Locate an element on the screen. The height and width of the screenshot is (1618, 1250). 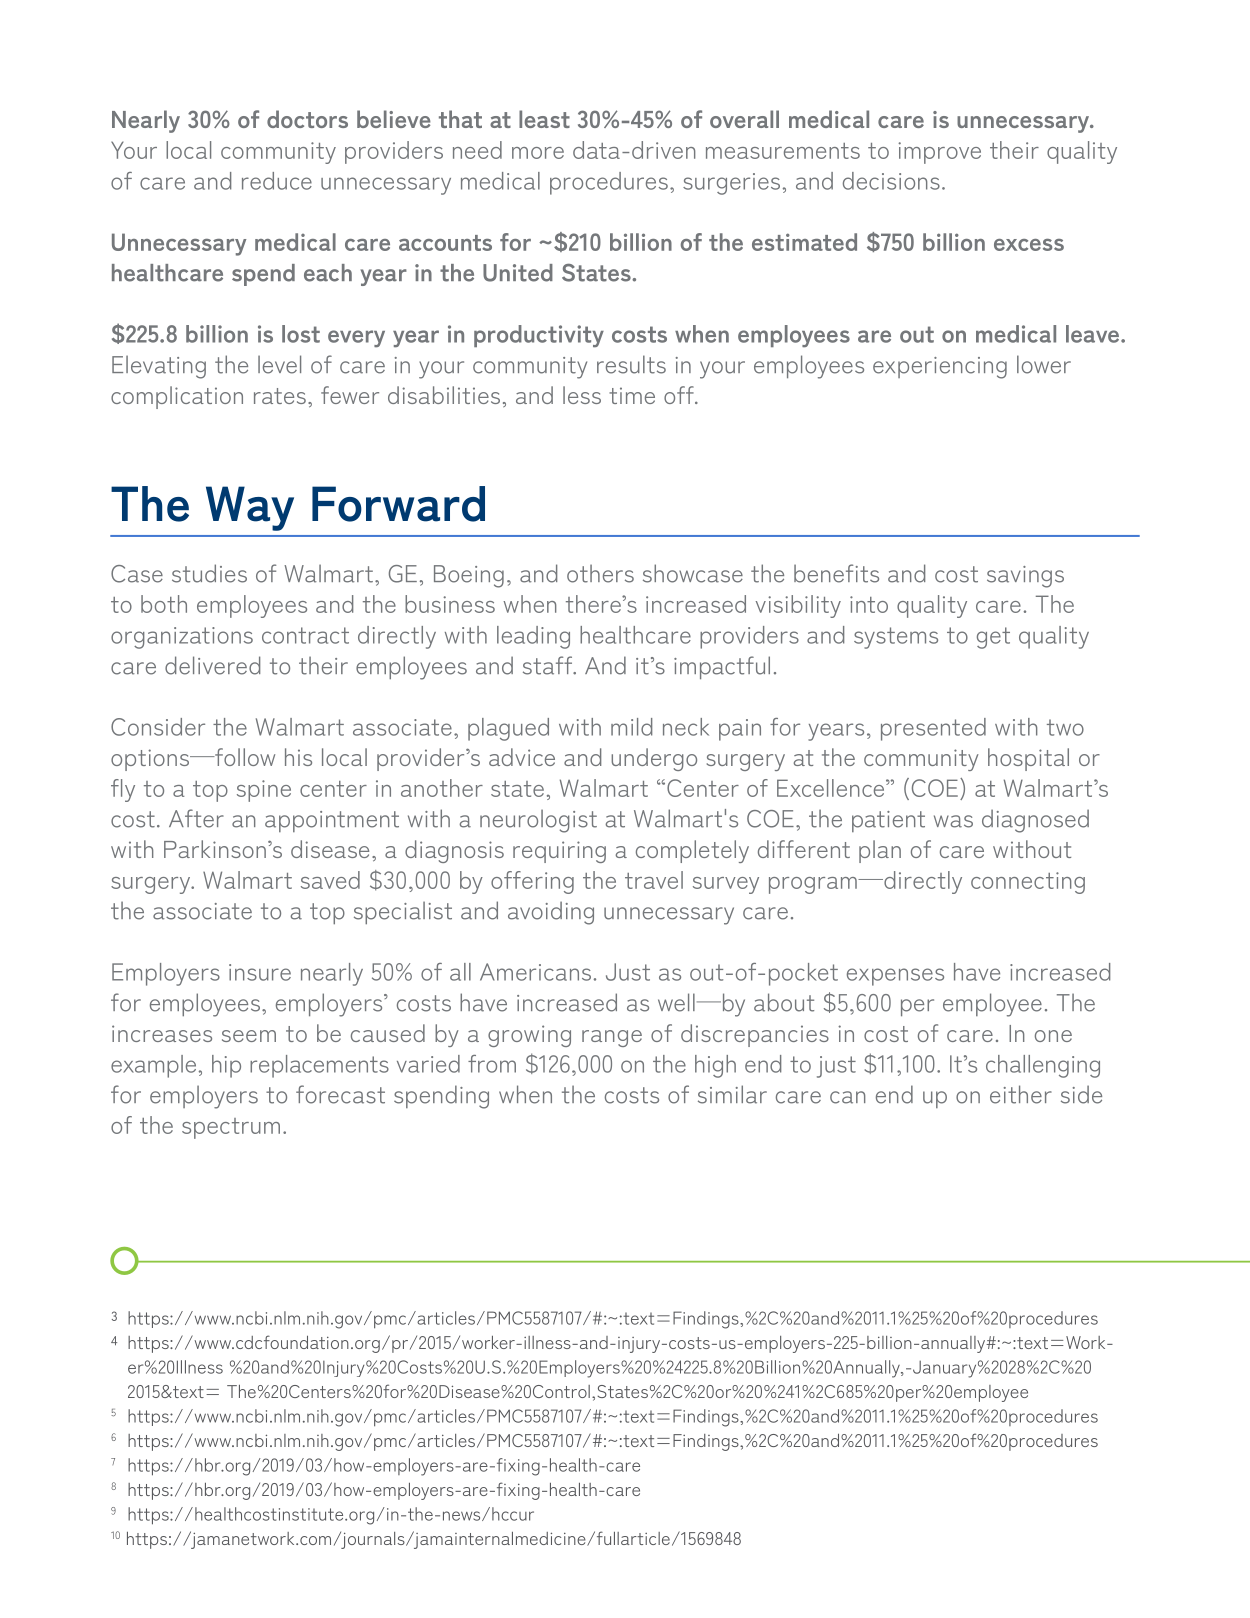
leading is located at coordinates (533, 637).
